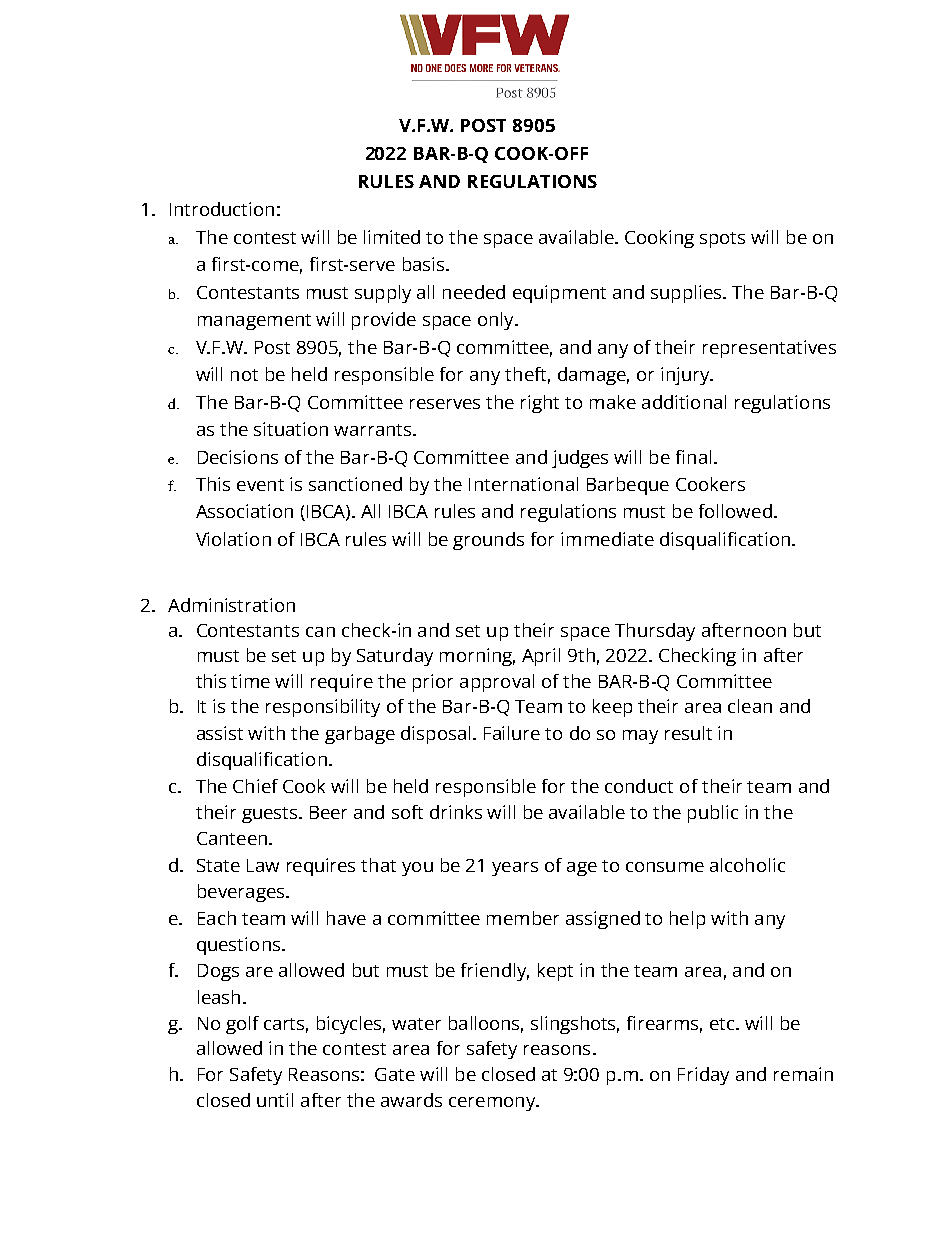  I want to click on needed, so click(474, 292).
